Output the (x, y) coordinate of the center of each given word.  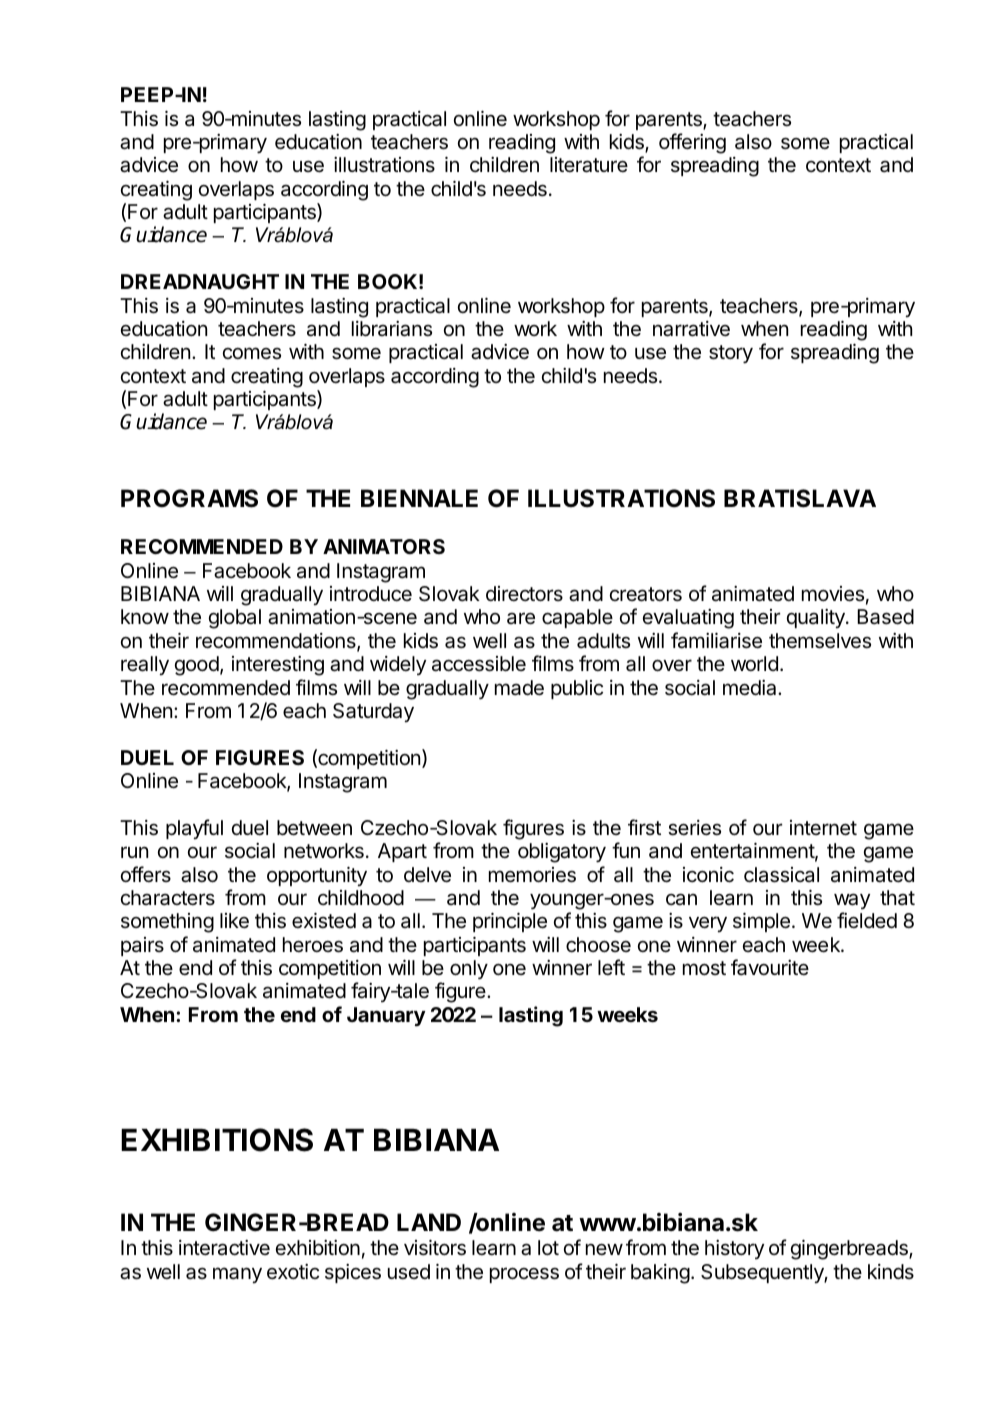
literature (589, 165)
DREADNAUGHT (200, 281)
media (751, 688)
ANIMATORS (384, 546)
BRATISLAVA (800, 498)
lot (548, 1247)
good (197, 666)
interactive (224, 1248)
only (469, 969)
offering (692, 143)
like (234, 921)
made (519, 688)
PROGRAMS (189, 498)
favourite (770, 967)
